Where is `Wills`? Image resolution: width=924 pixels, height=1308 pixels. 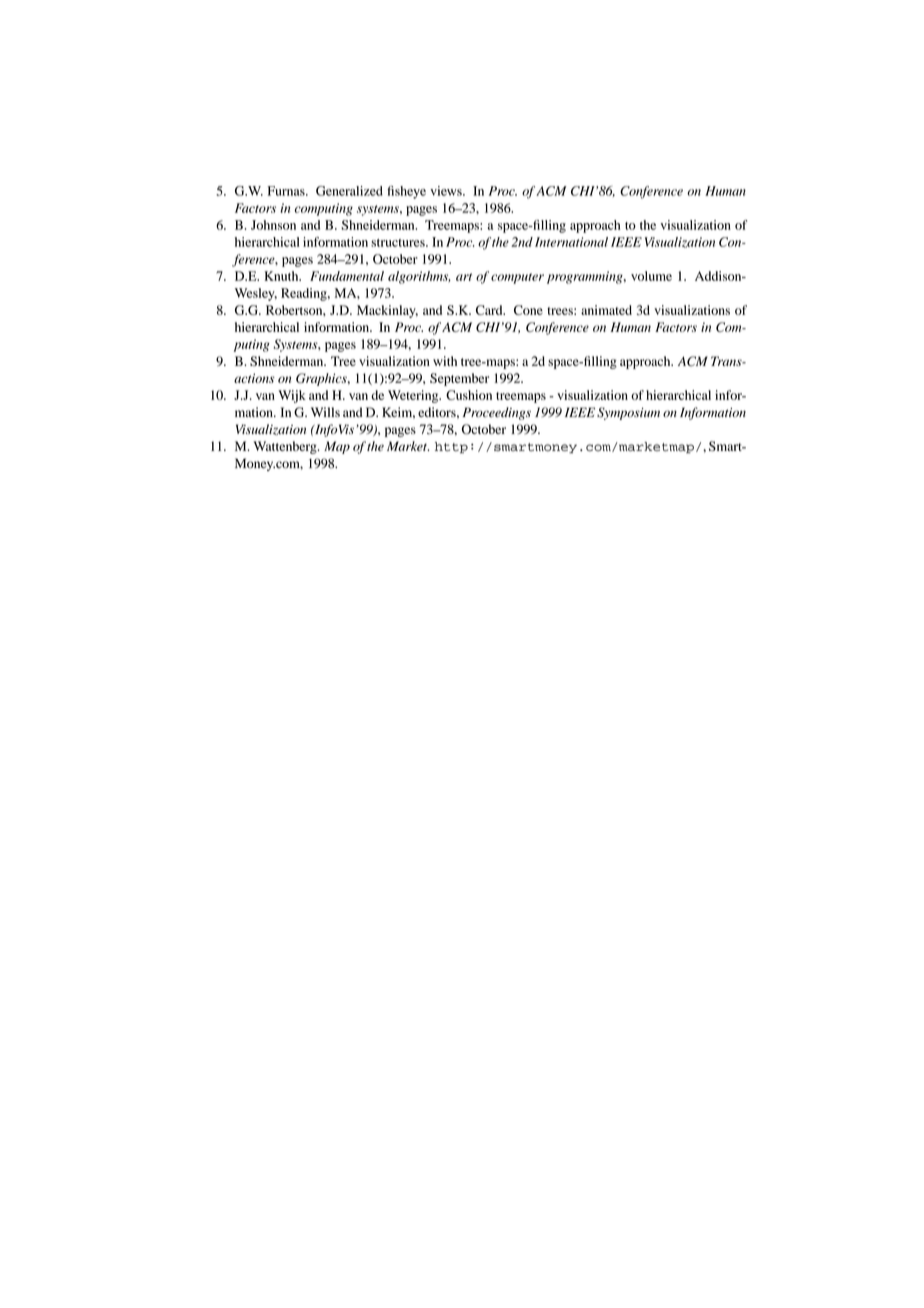
Wills is located at coordinates (325, 412).
